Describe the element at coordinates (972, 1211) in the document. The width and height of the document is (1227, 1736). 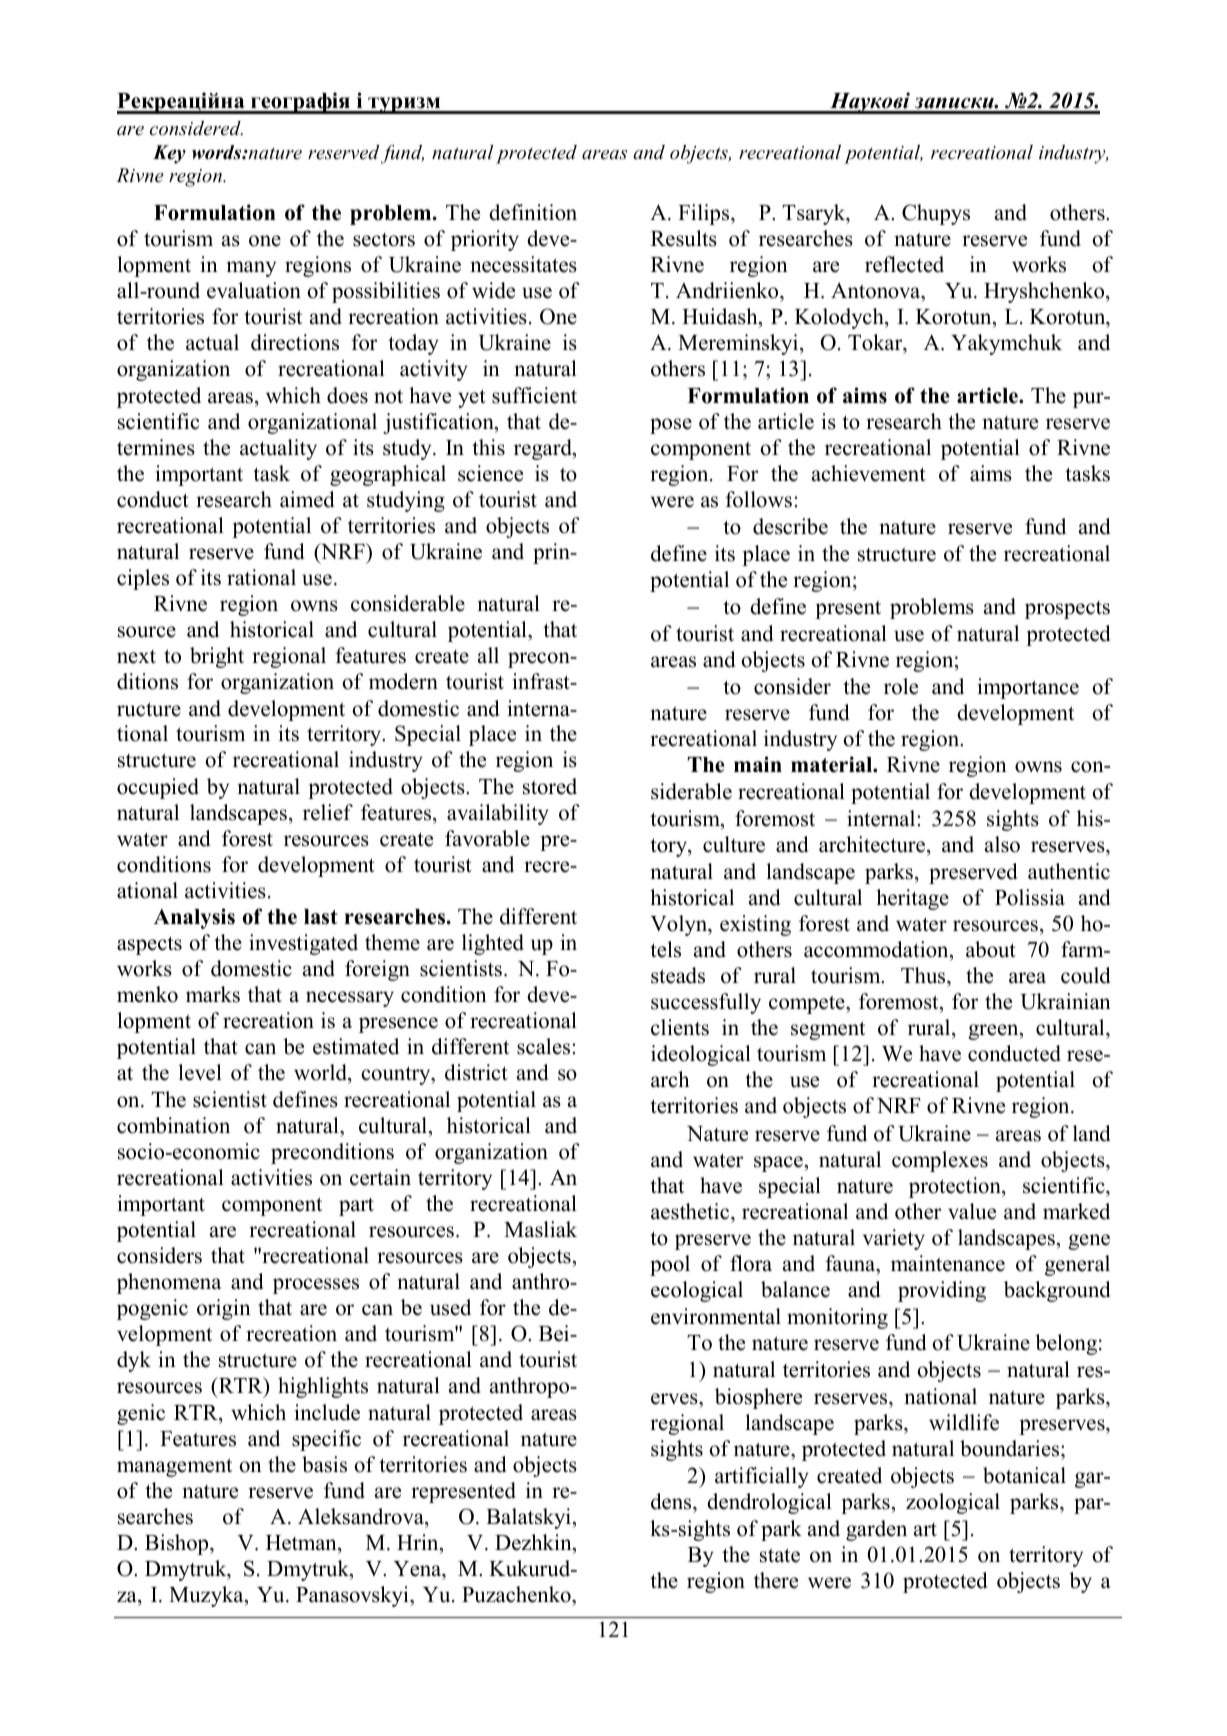
I see `value` at that location.
